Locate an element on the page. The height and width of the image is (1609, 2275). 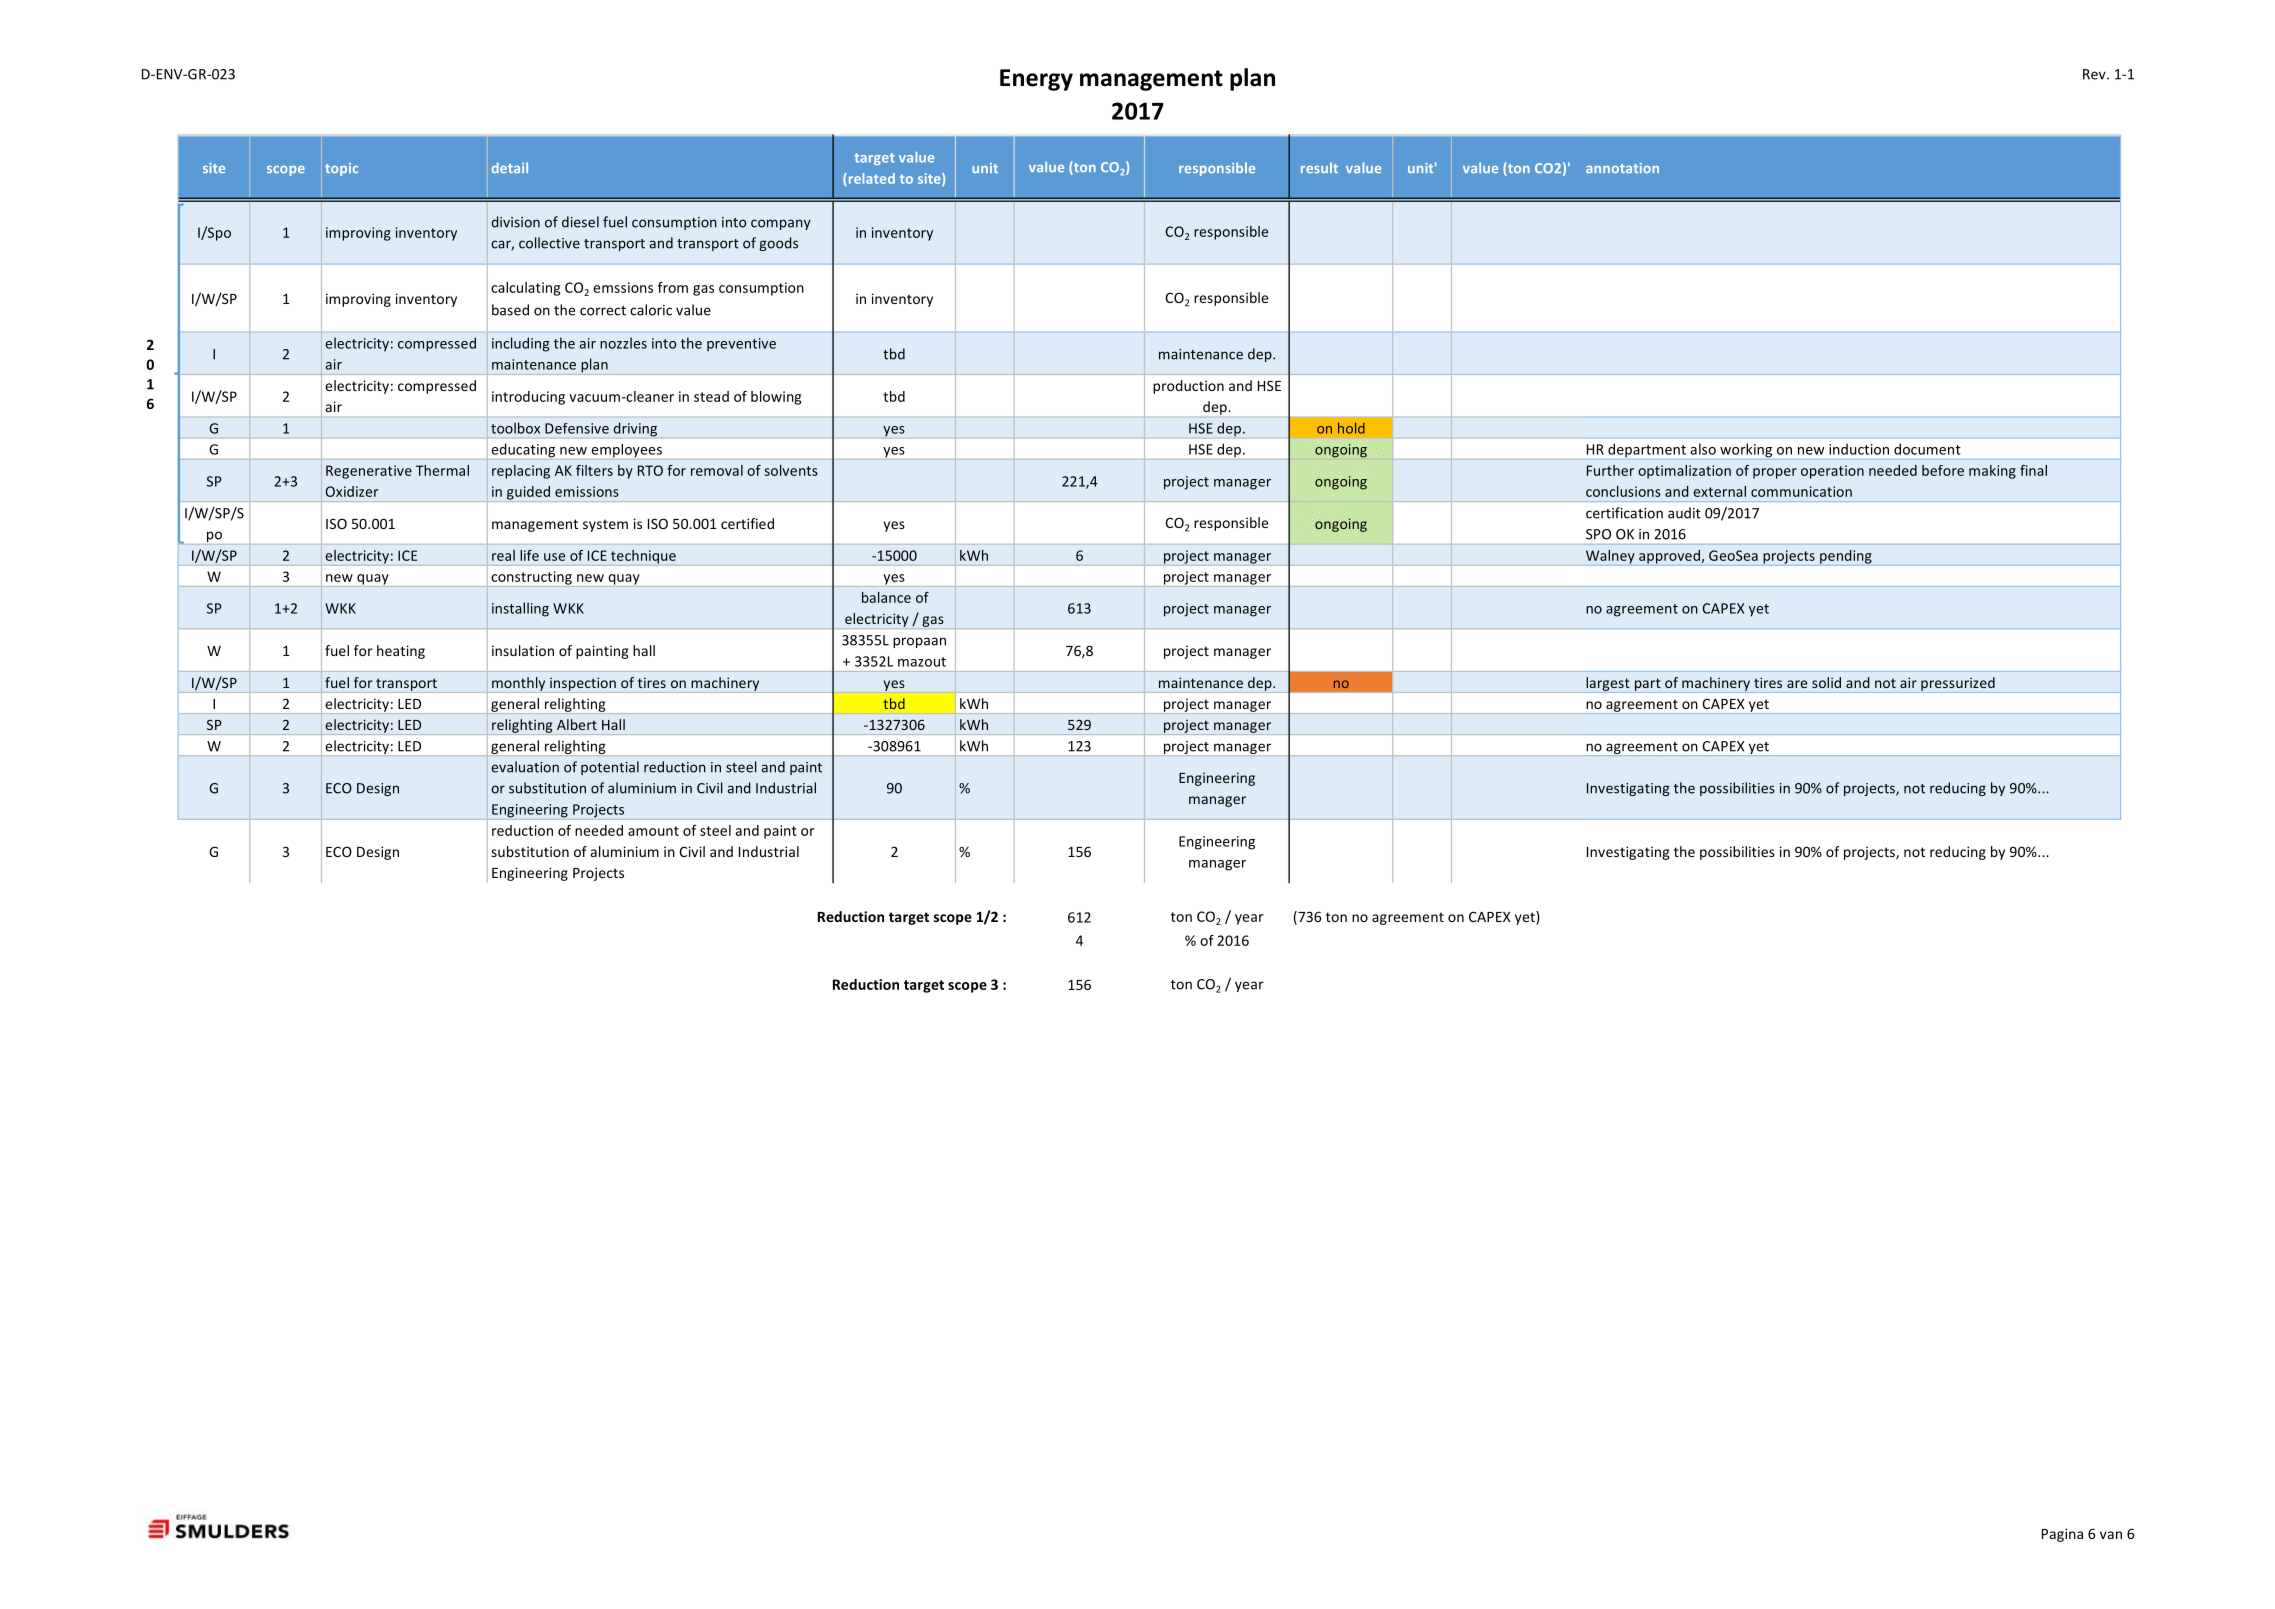
Pagina is located at coordinates (2062, 1535).
